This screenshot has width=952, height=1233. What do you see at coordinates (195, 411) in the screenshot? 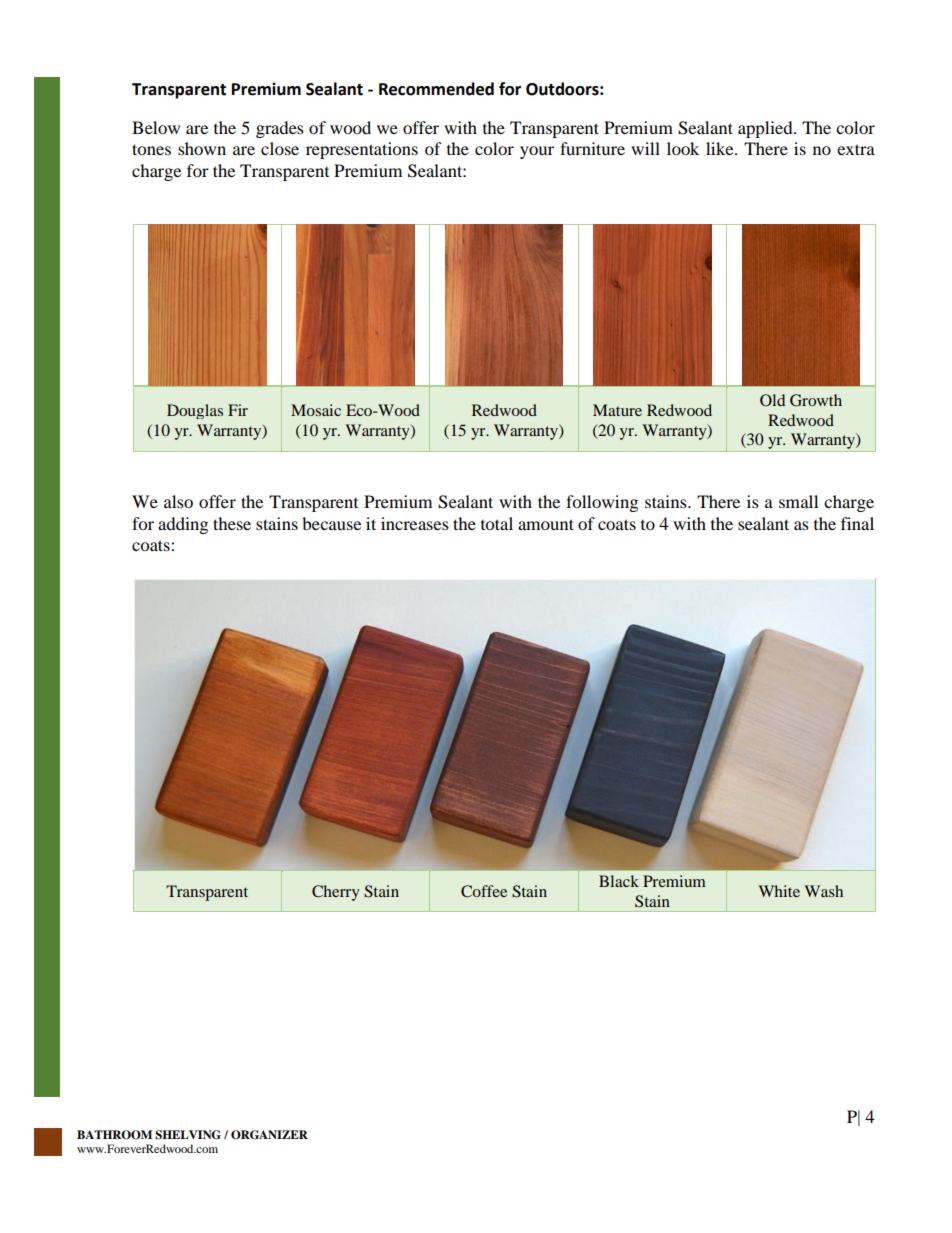
I see `Douglas` at bounding box center [195, 411].
